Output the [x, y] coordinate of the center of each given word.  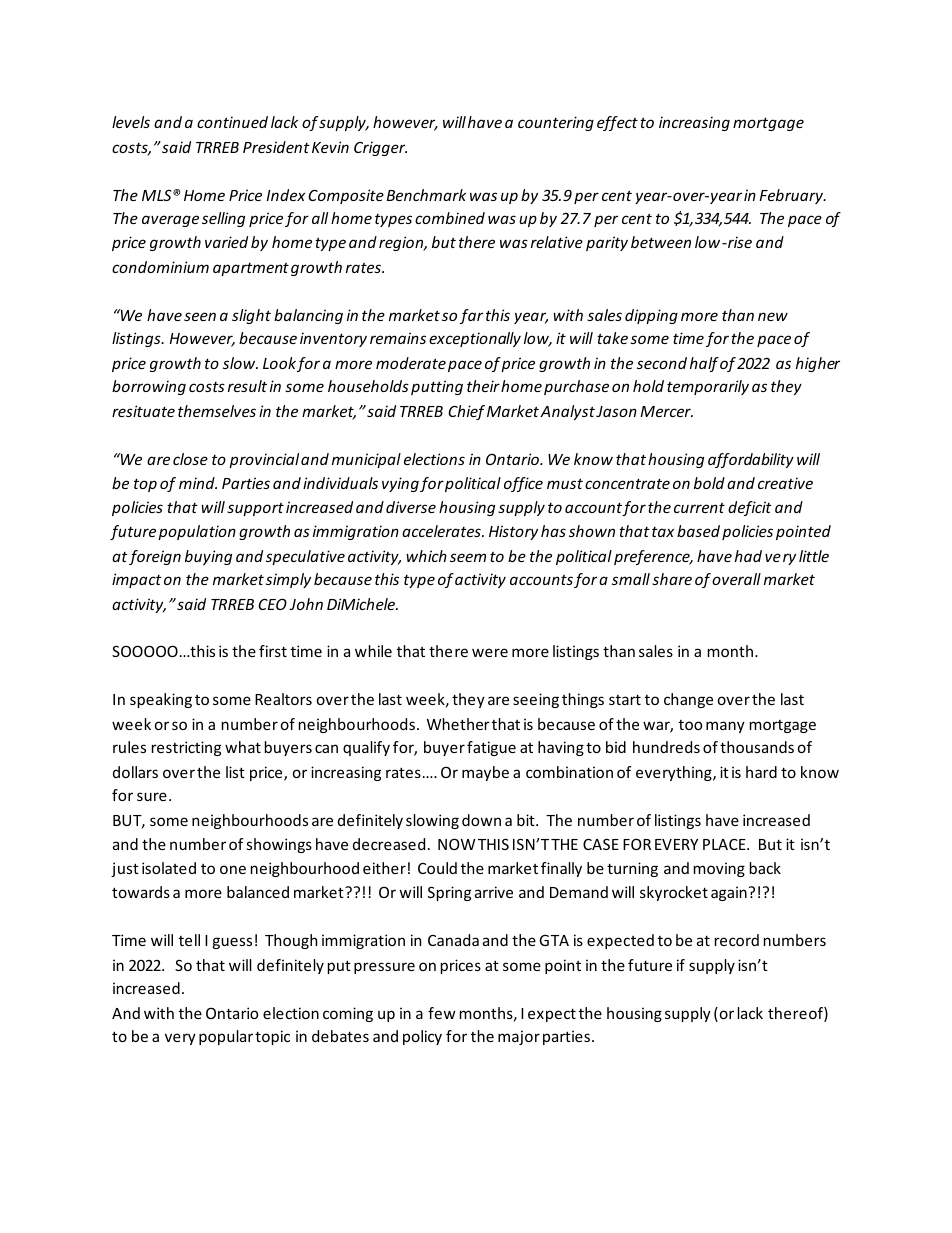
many [725, 727]
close [190, 459]
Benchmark [426, 195]
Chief [466, 412]
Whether [458, 724]
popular [226, 1037]
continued [232, 122]
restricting [186, 748]
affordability [751, 460]
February [792, 196]
